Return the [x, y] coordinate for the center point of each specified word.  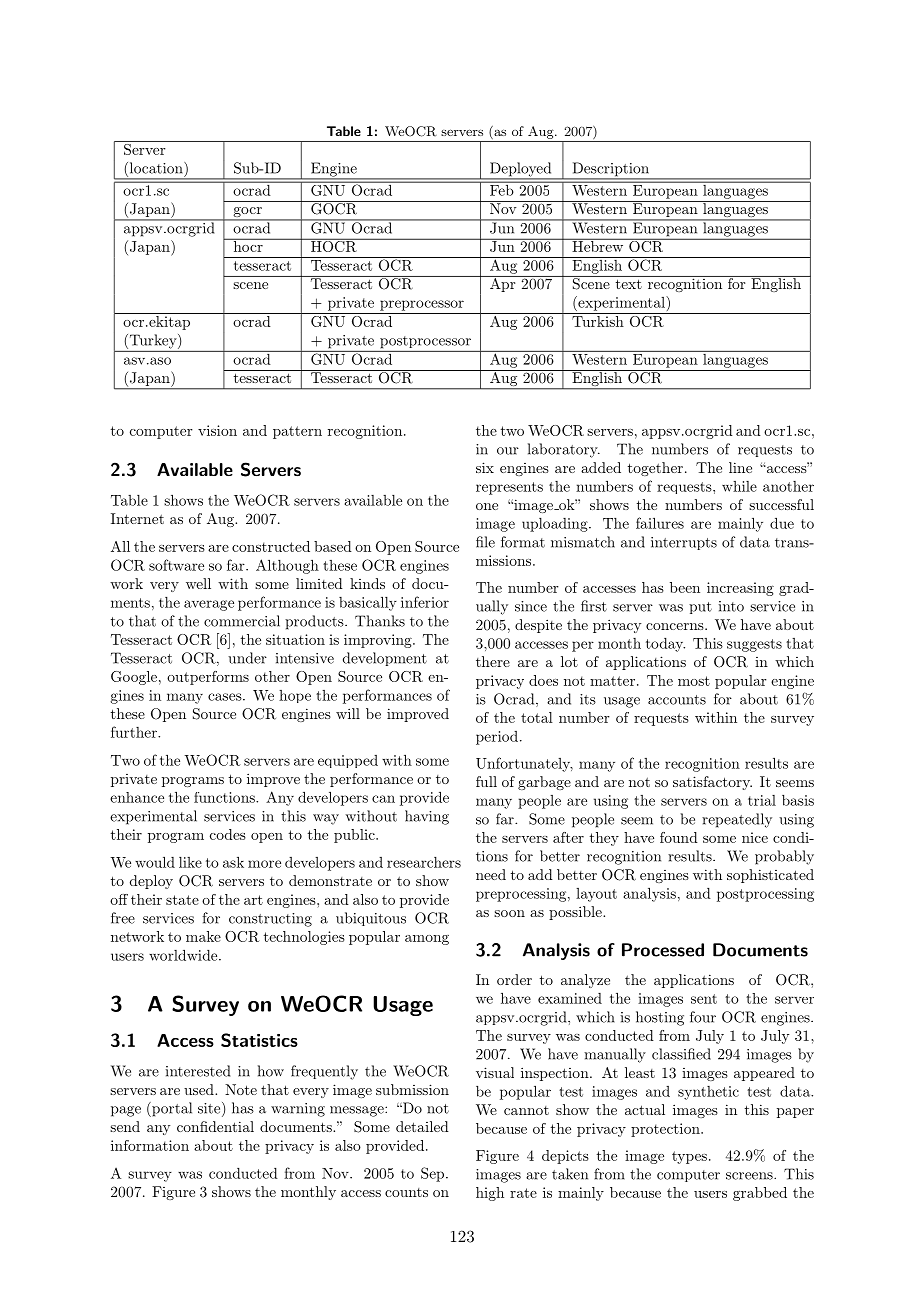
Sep [434, 1174]
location [156, 169]
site [210, 1109]
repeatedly [737, 820]
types [689, 1157]
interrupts [684, 543]
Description [611, 170]
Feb [502, 189]
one [487, 506]
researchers [424, 862]
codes [228, 834]
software [176, 565]
